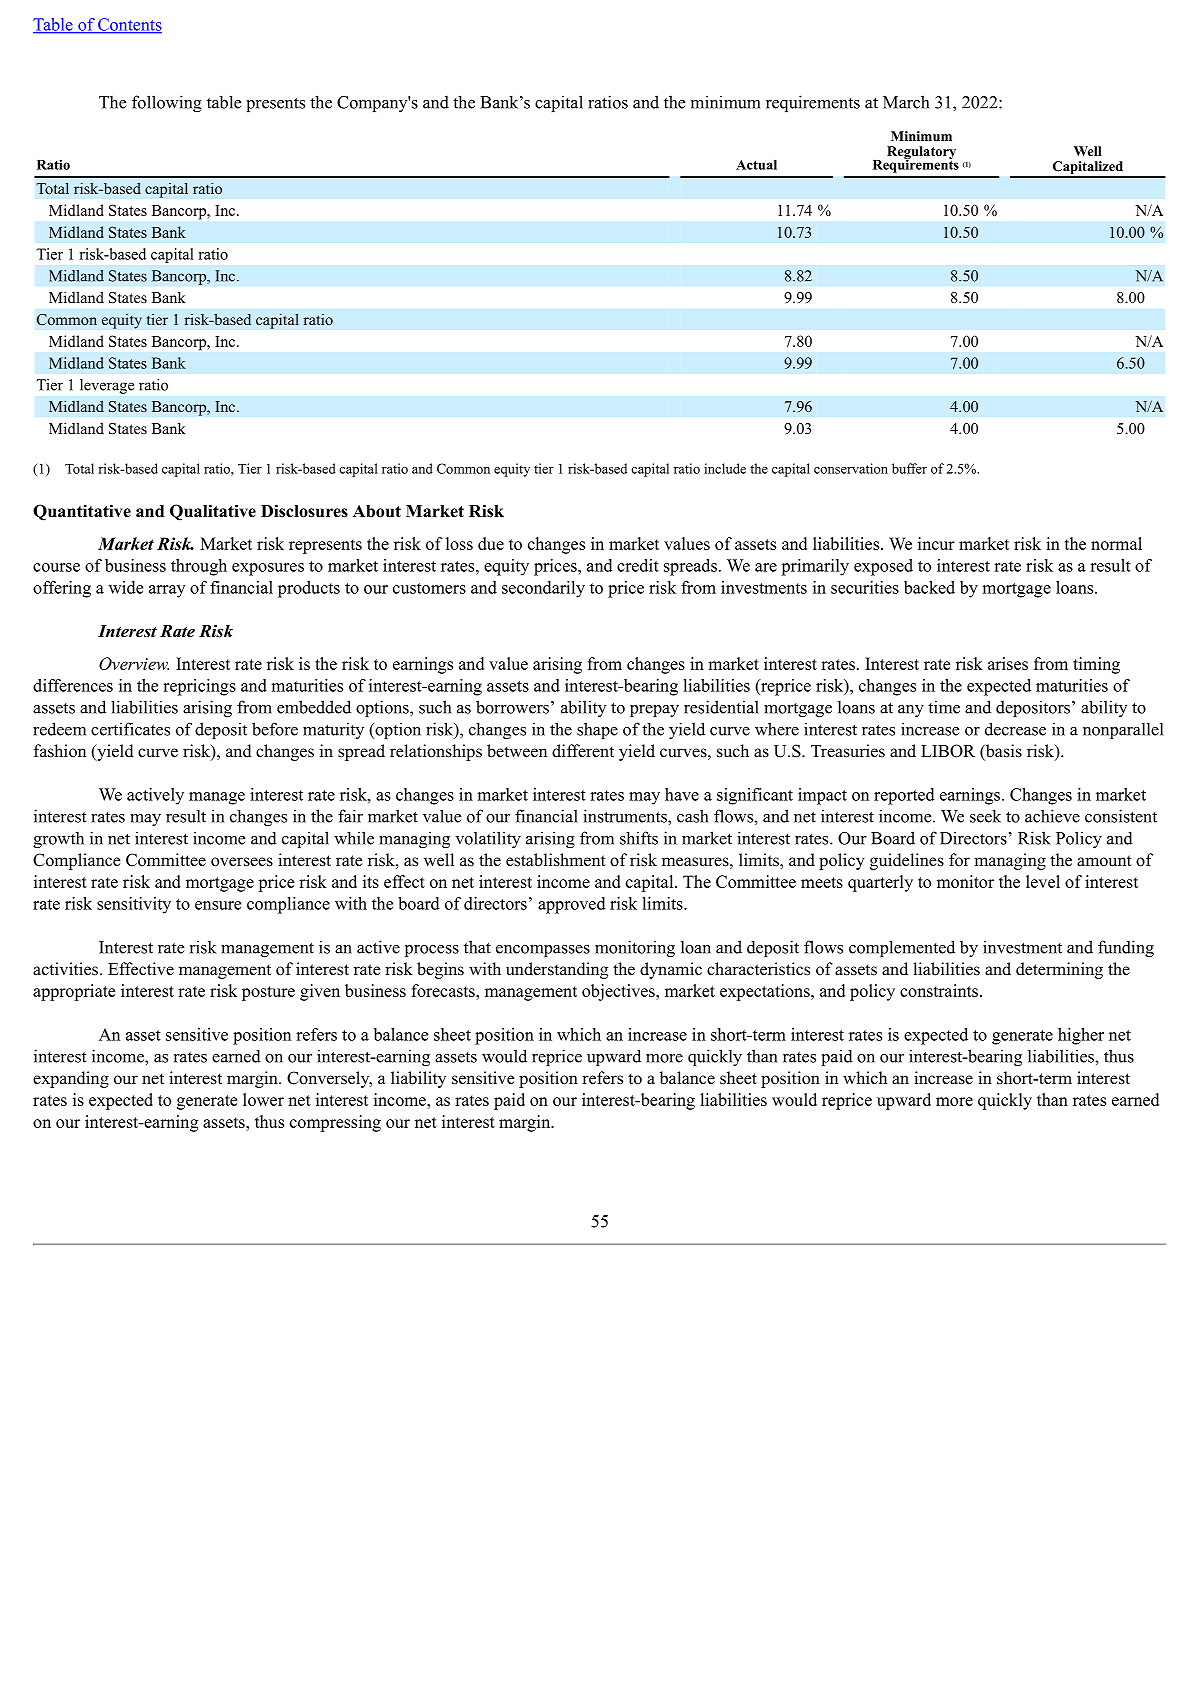 The width and height of the screenshot is (1201, 1700). Describe the element at coordinates (638, 565) in the screenshot. I see `credit` at that location.
